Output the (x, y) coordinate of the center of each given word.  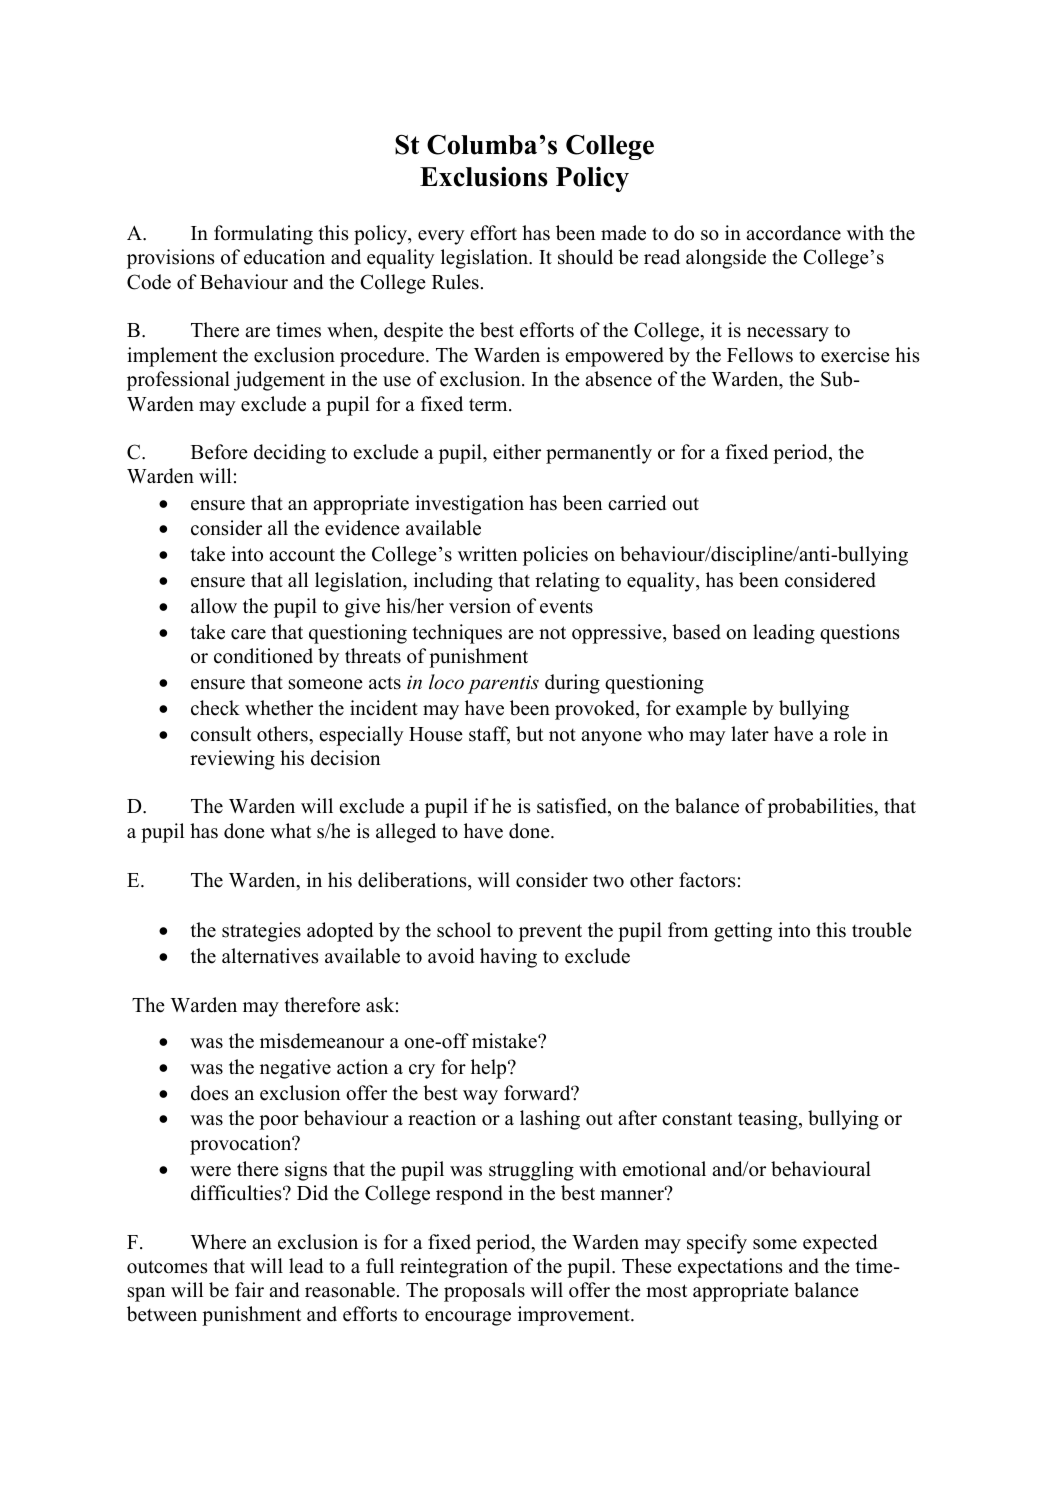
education (284, 257)
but (529, 734)
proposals (484, 1292)
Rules (455, 282)
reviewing (232, 760)
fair (249, 1289)
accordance (793, 233)
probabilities (821, 808)
